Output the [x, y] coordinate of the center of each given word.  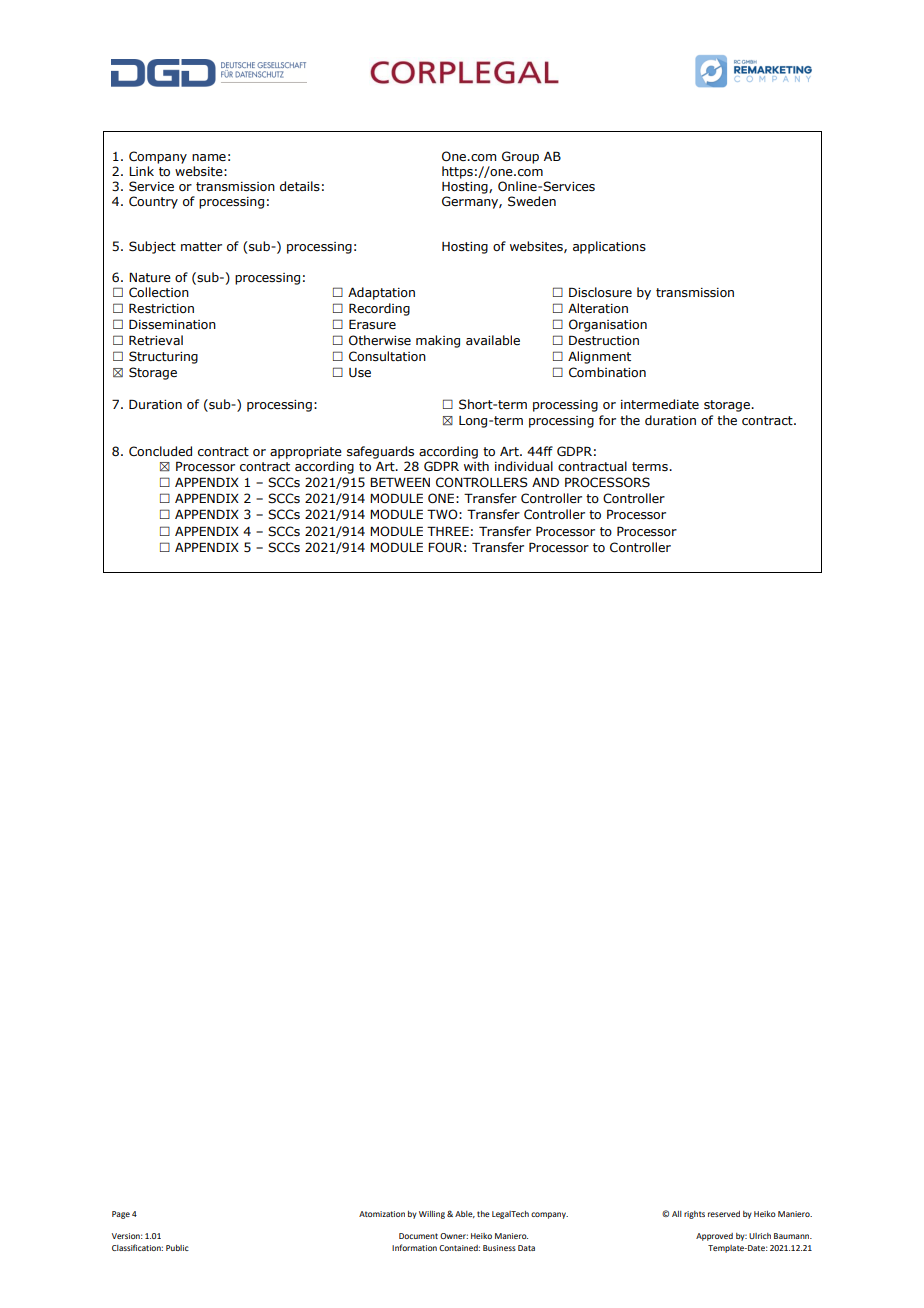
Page [121, 1215]
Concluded [160, 451]
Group [520, 157]
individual [524, 466]
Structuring [163, 357]
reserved [724, 1214]
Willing [432, 1215]
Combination [607, 372]
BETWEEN [400, 482]
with [476, 466]
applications [609, 247]
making [438, 341]
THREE [448, 531]
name [209, 157]
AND [545, 482]
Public [177, 1248]
